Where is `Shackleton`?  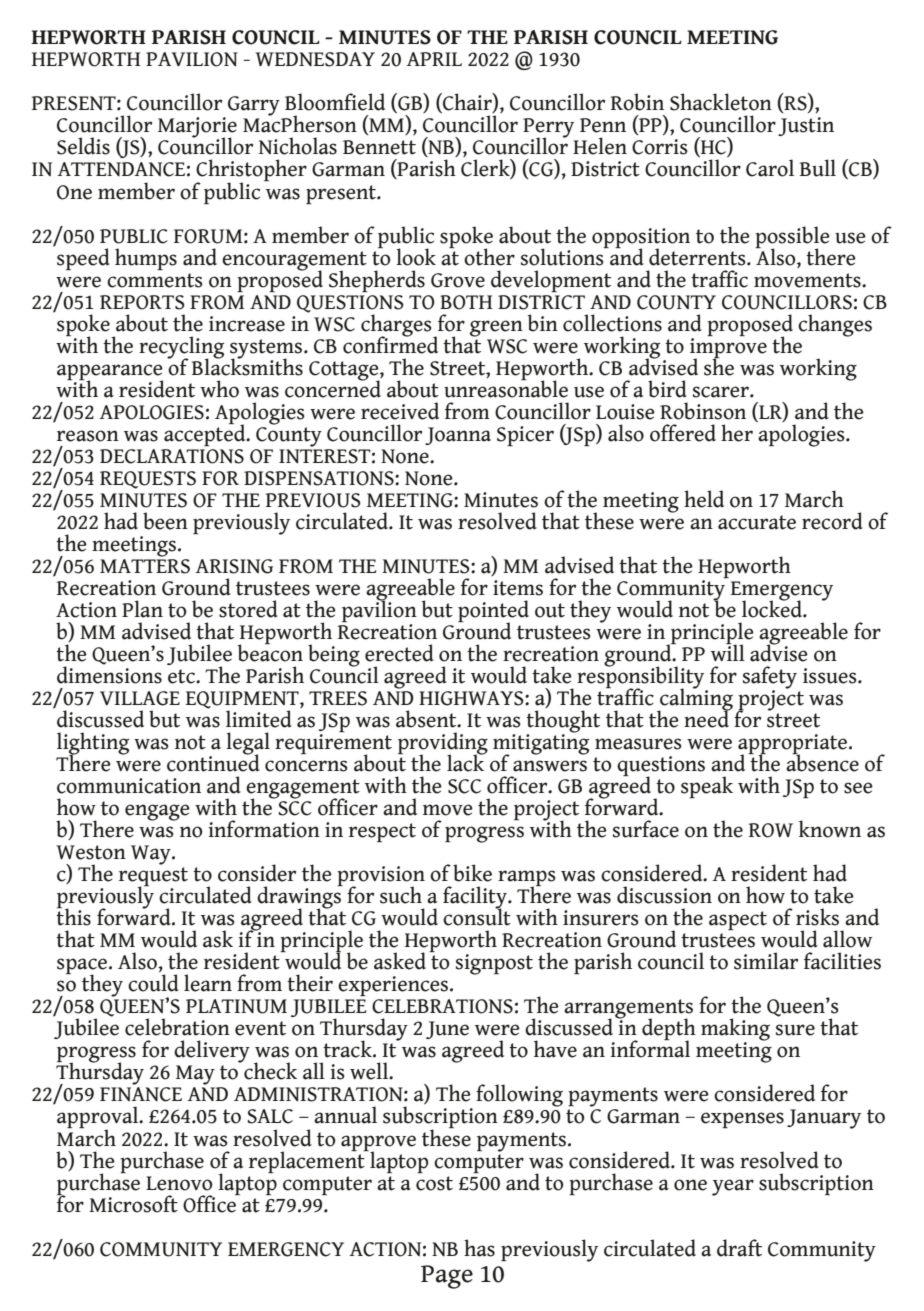 Shackleton is located at coordinates (721, 102).
